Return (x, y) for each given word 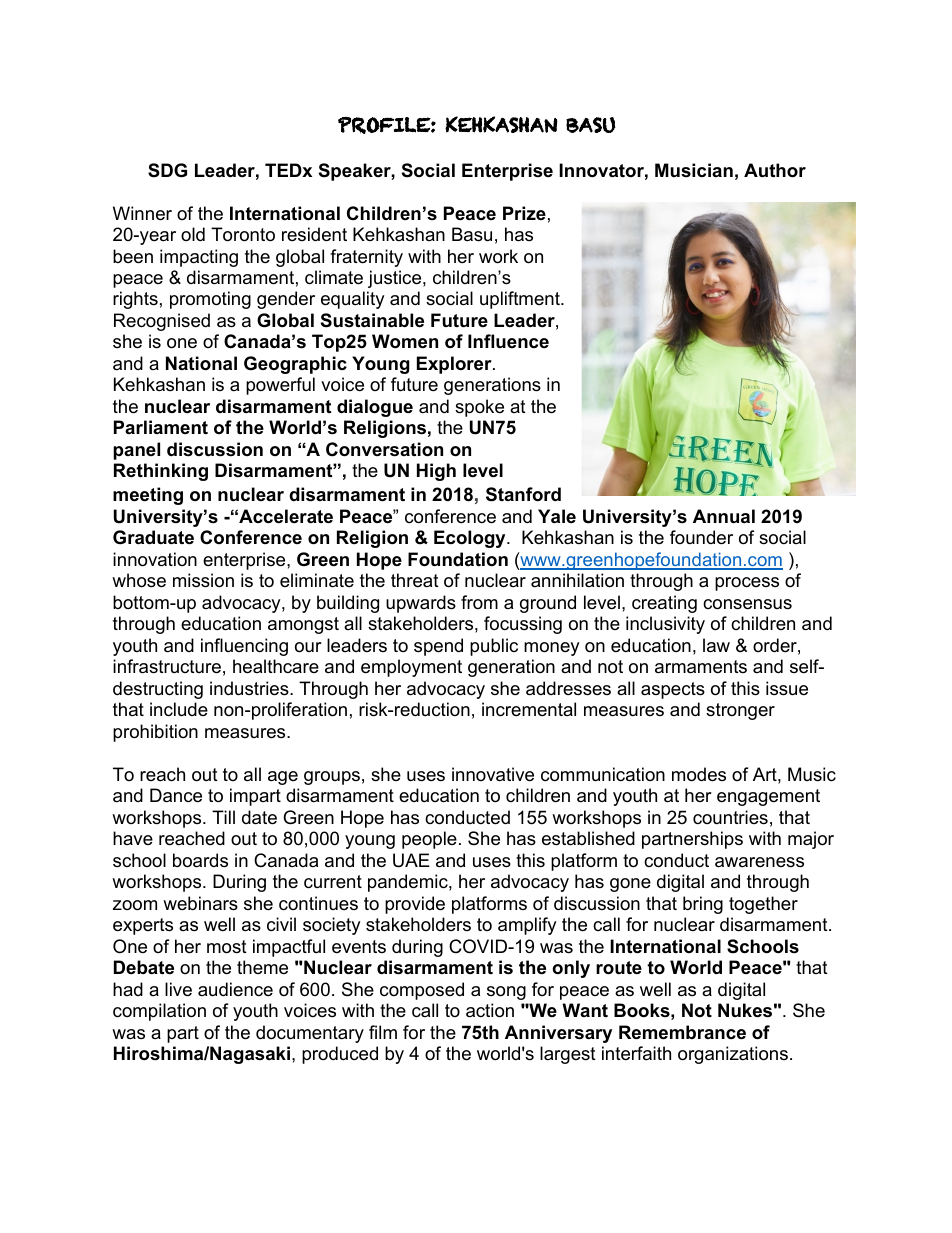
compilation (159, 1012)
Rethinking (161, 472)
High (436, 472)
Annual (724, 516)
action (490, 1010)
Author (775, 170)
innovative (493, 774)
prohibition (155, 733)
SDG (167, 170)
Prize (524, 213)
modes (699, 774)
